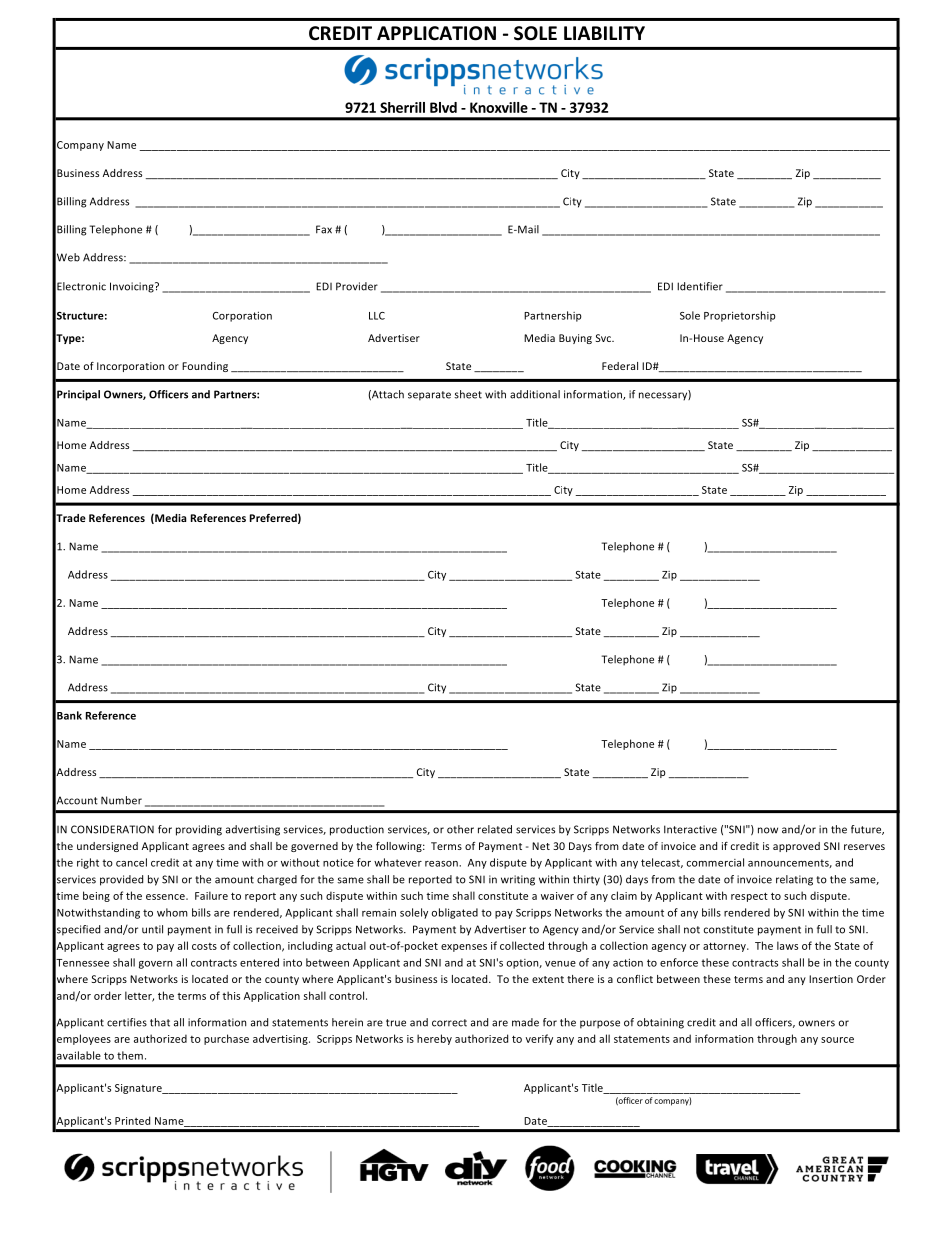 Image resolution: width=952 pixels, height=1233 pixels. What do you see at coordinates (132, 1120) in the image?
I see `Printed` at bounding box center [132, 1120].
